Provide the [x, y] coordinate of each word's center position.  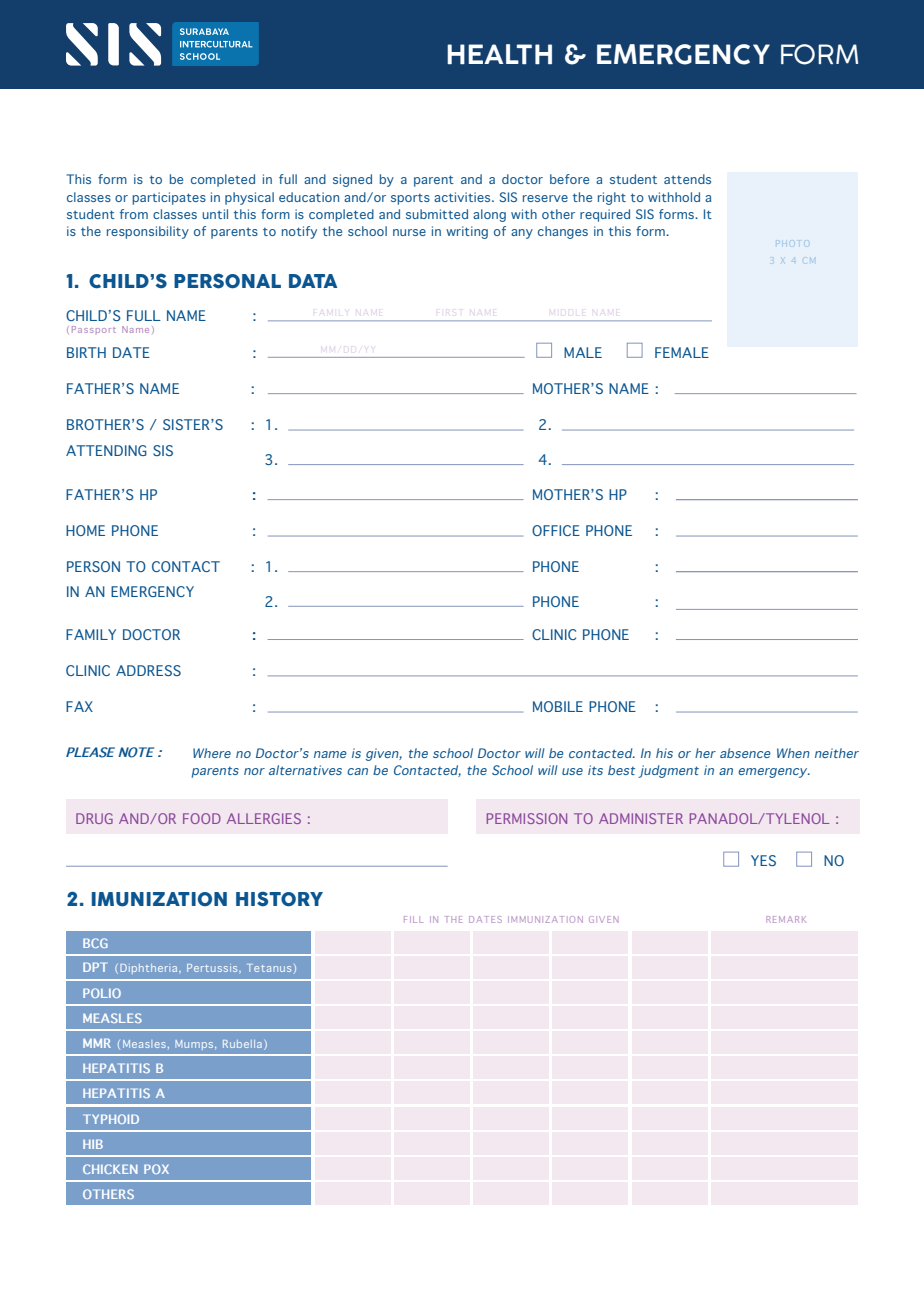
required [605, 215]
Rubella [242, 1044]
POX [156, 1169]
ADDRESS [148, 670]
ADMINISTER [641, 818]
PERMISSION [527, 818]
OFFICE [556, 530]
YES [763, 860]
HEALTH [499, 54]
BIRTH [86, 352]
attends [687, 179]
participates [169, 198]
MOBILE [558, 706]
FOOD [202, 818]
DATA [313, 281]
